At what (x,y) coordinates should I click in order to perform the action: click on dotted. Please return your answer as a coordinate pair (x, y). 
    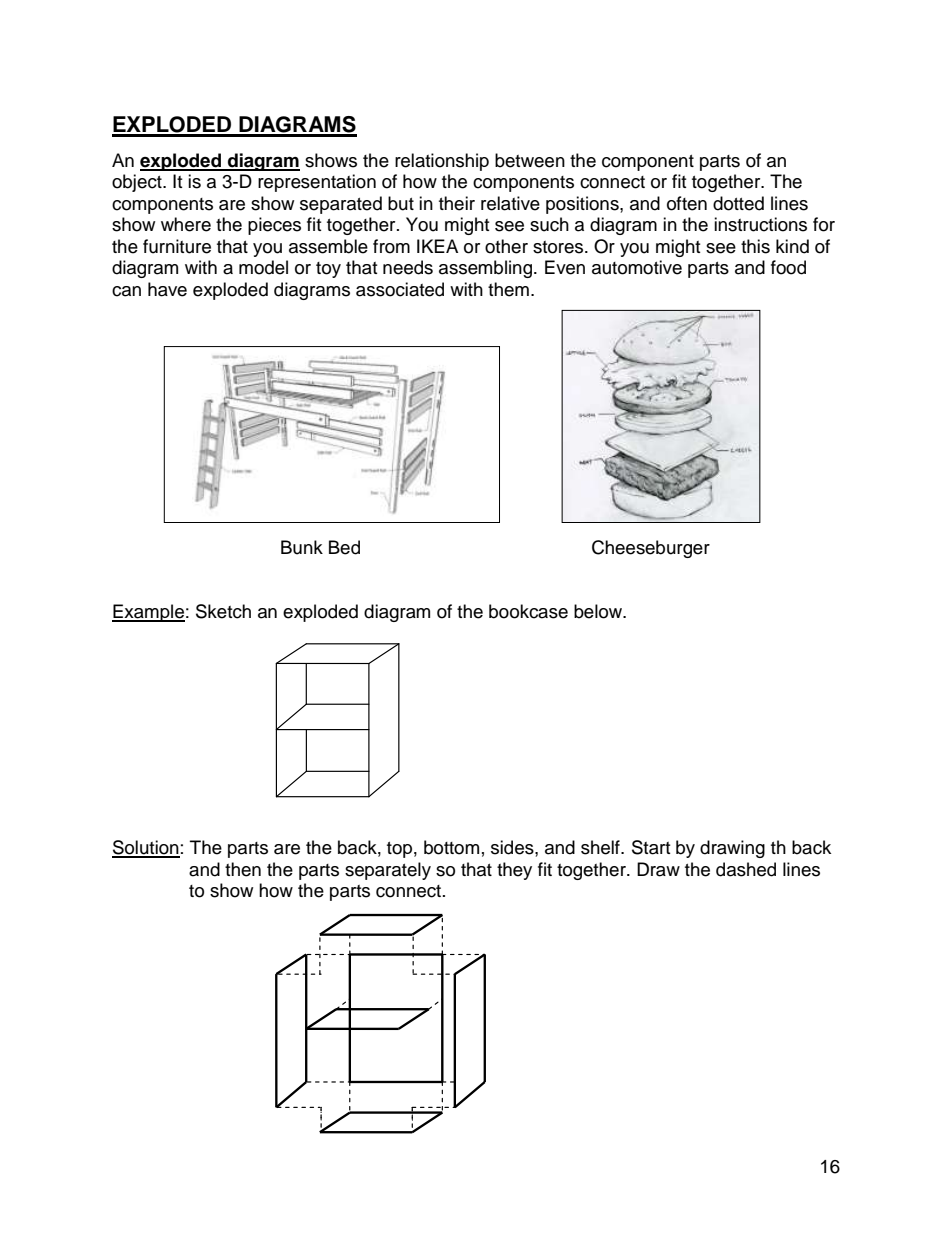
    Looking at the image, I should click on (738, 203).
